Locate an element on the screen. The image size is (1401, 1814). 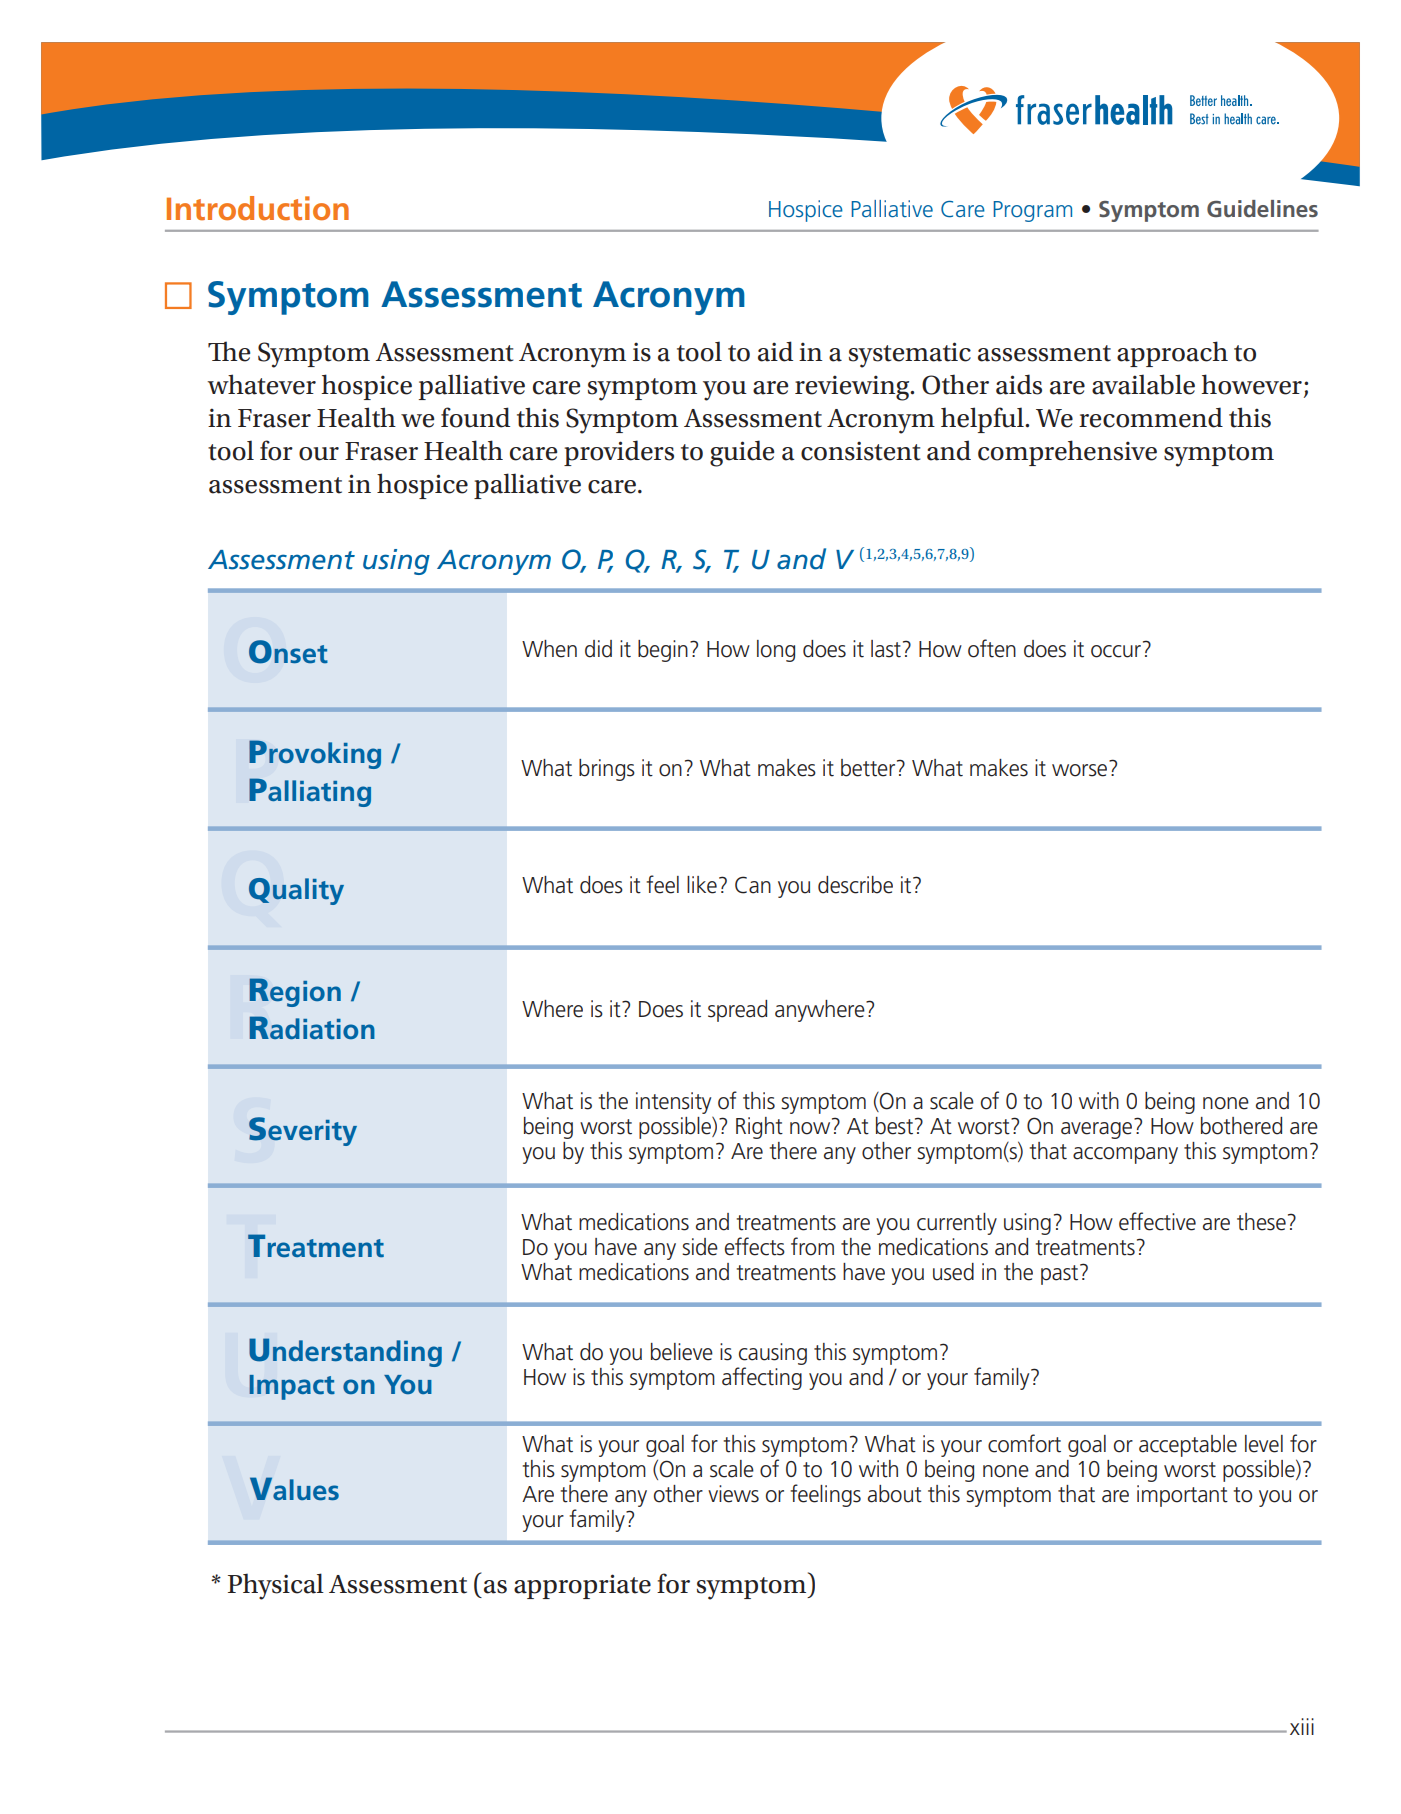
appropriate is located at coordinates (582, 1586).
